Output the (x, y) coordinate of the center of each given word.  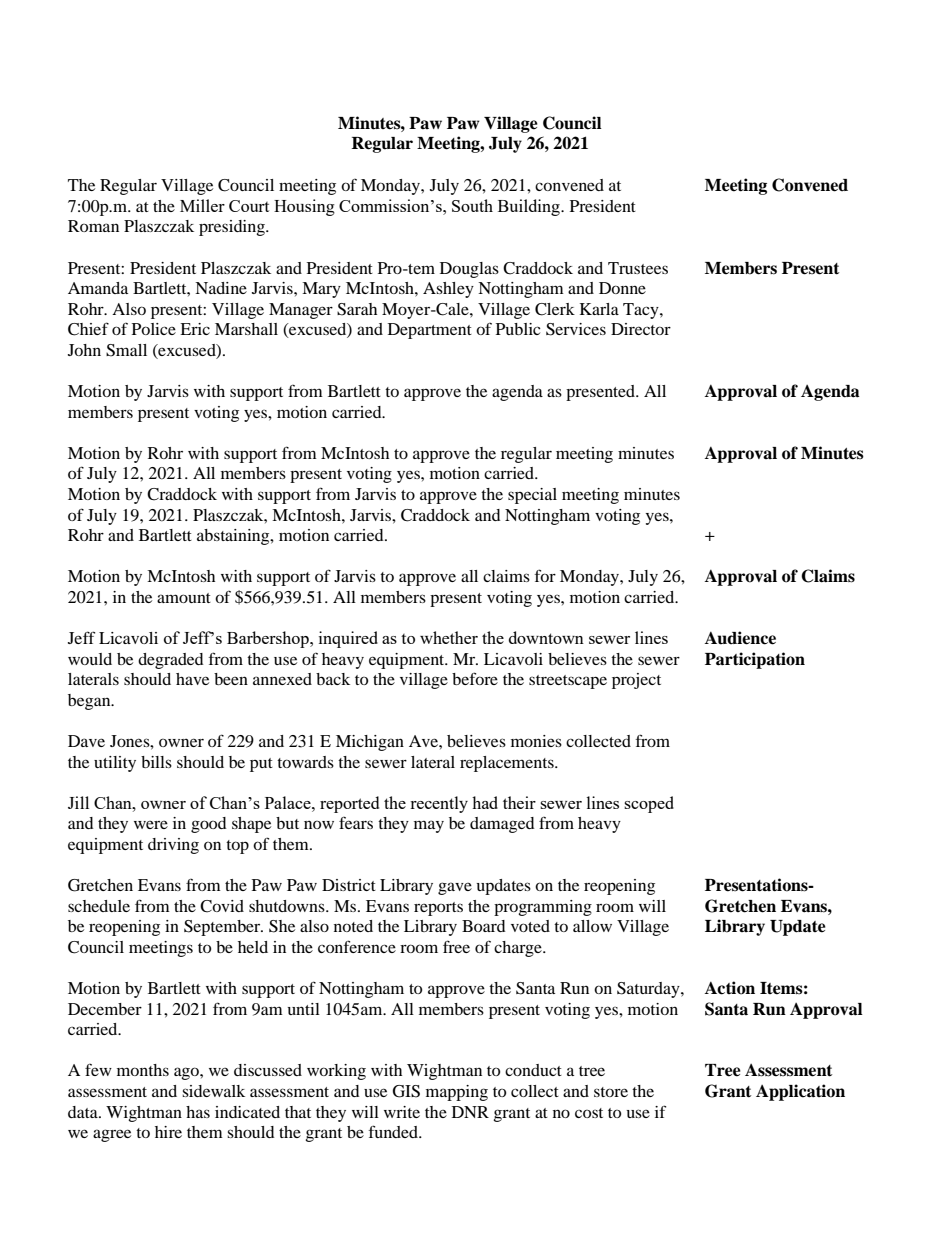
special (532, 496)
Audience (740, 638)
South (472, 205)
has (198, 1112)
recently (439, 804)
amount (184, 598)
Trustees (638, 268)
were (151, 825)
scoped (649, 804)
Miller (202, 205)
